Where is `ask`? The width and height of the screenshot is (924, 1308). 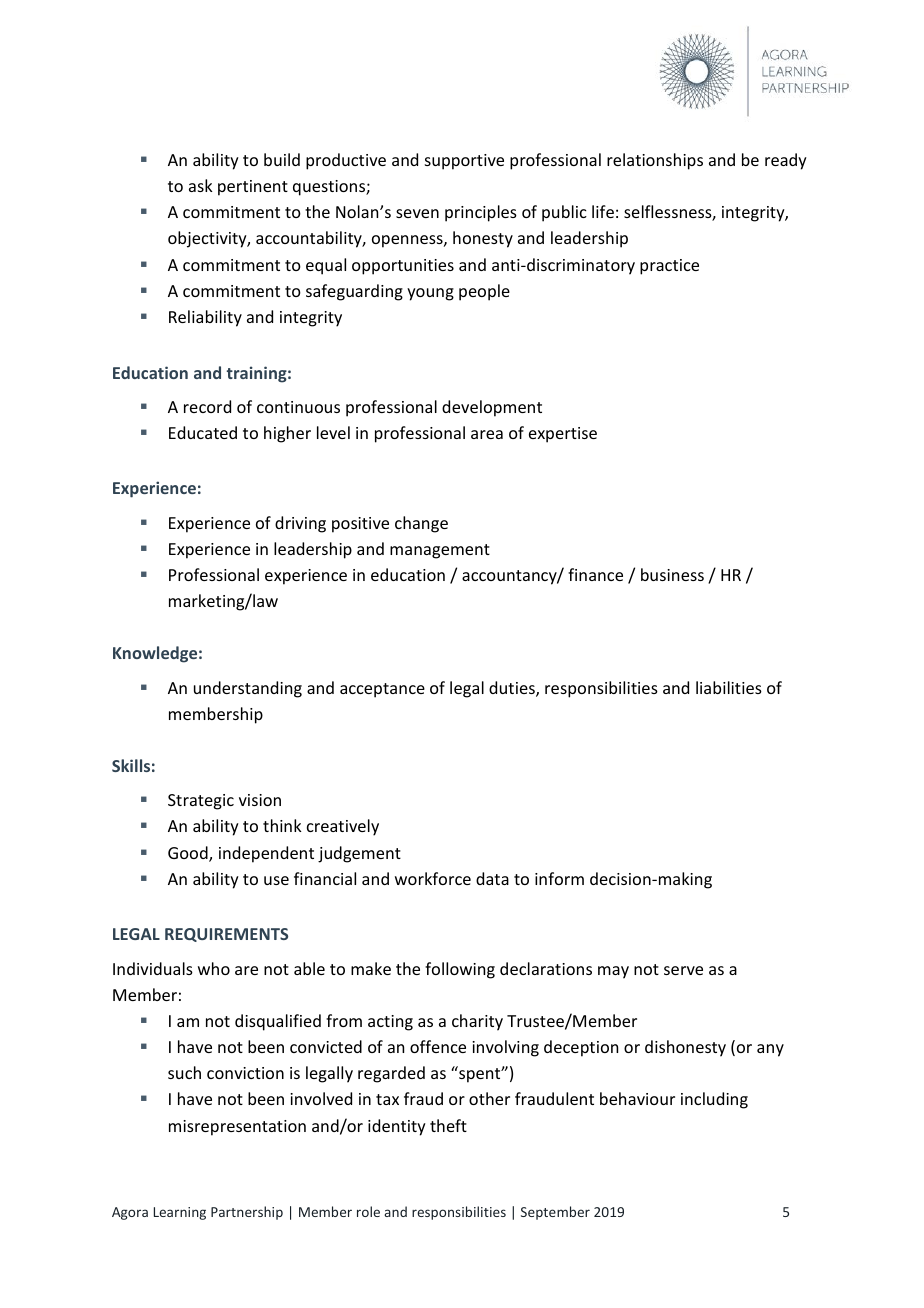
ask is located at coordinates (201, 185).
